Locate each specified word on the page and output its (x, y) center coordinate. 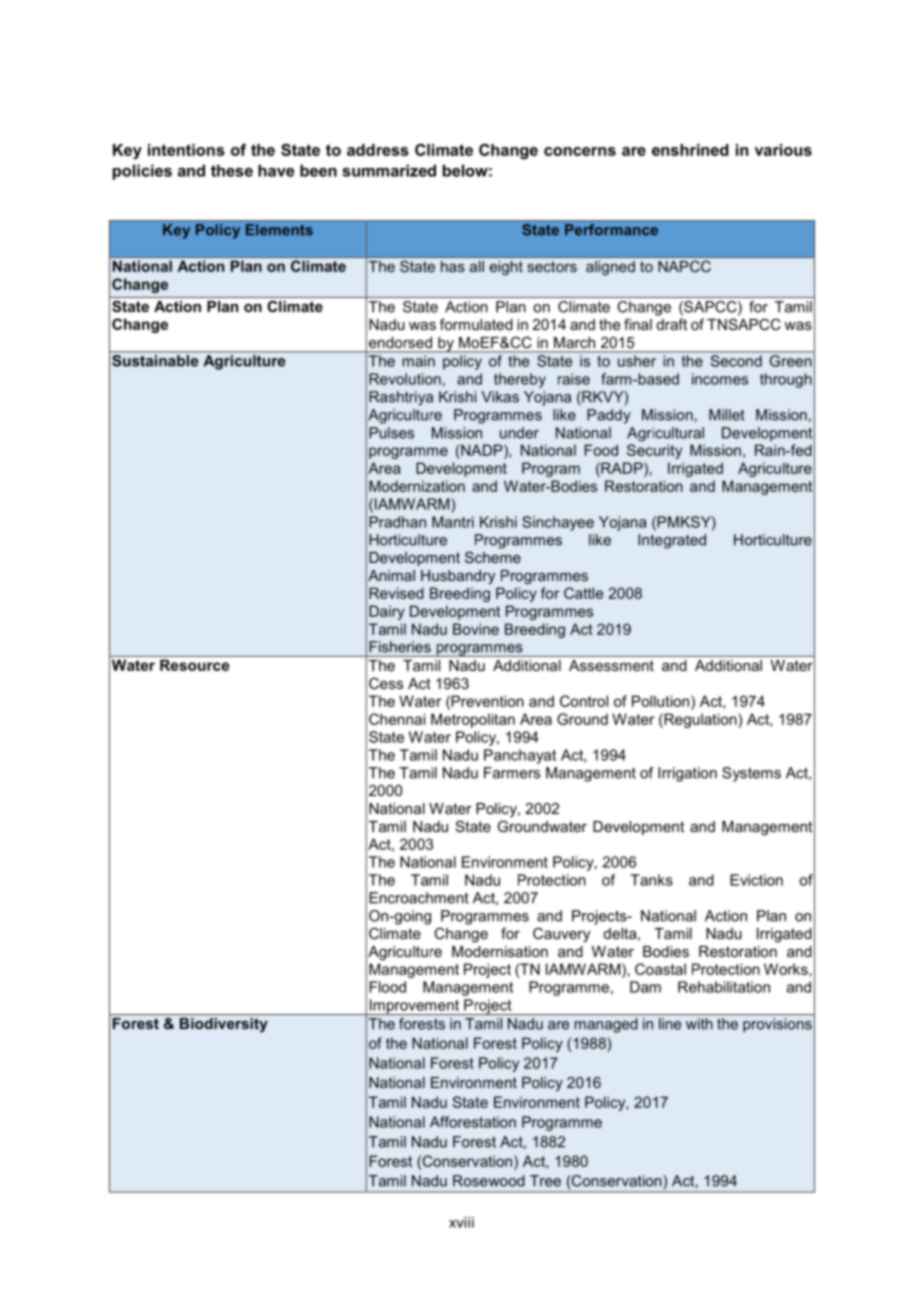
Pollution (662, 701)
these (232, 170)
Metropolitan (473, 720)
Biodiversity (224, 1025)
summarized (389, 170)
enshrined (690, 150)
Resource (194, 665)
